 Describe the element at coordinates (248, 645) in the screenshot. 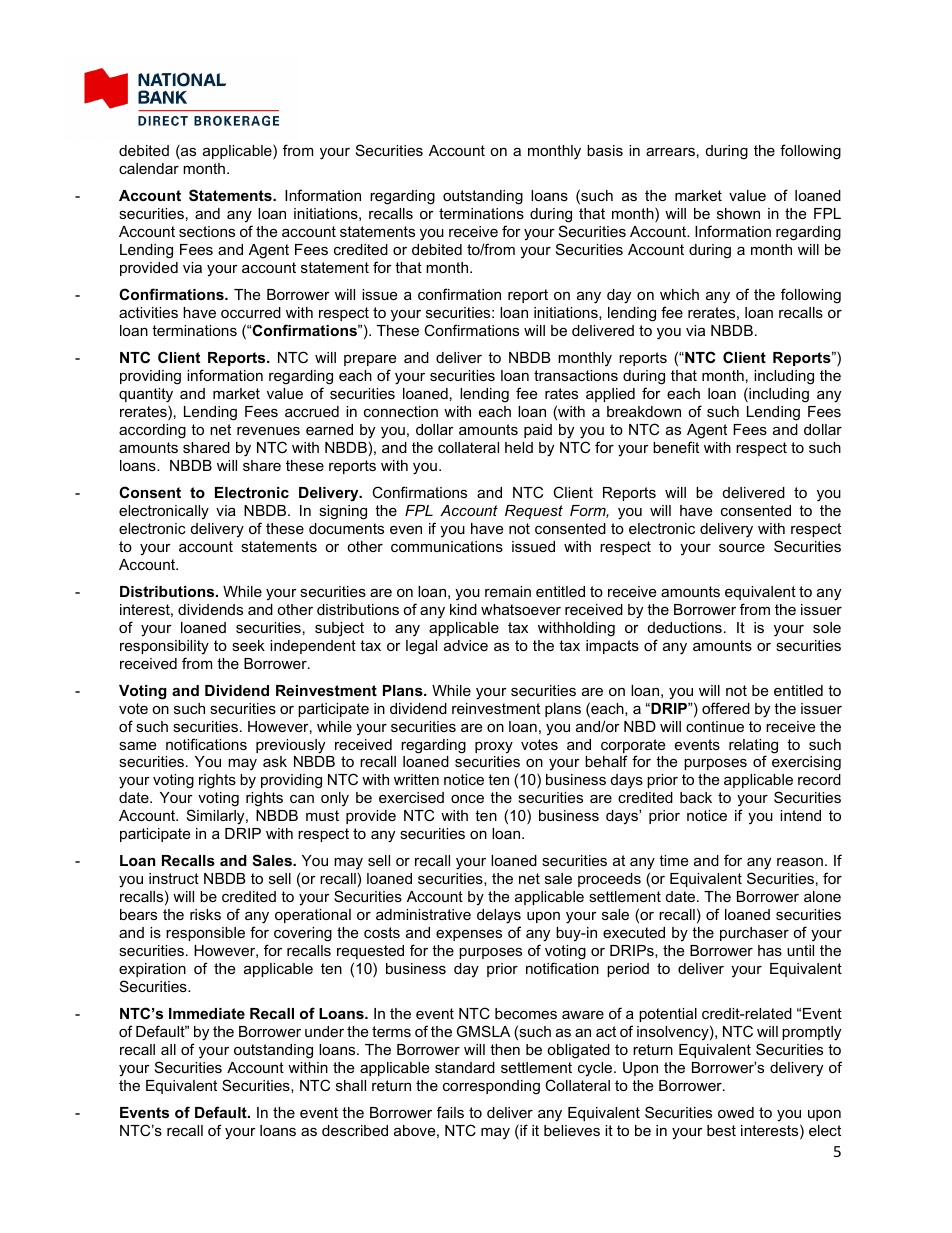

I see `seek` at that location.
